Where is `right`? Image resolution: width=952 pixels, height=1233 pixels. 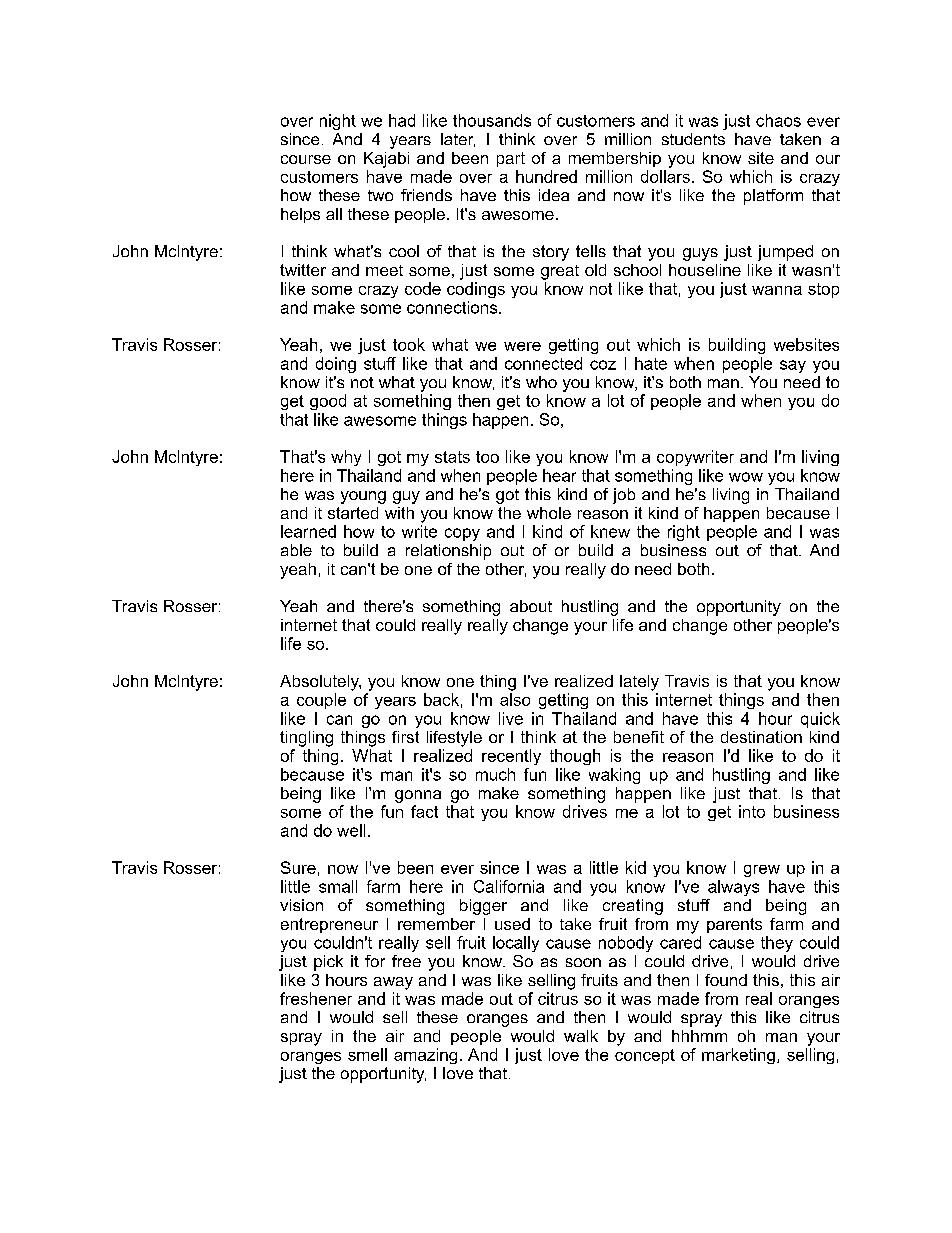
right is located at coordinates (684, 533).
